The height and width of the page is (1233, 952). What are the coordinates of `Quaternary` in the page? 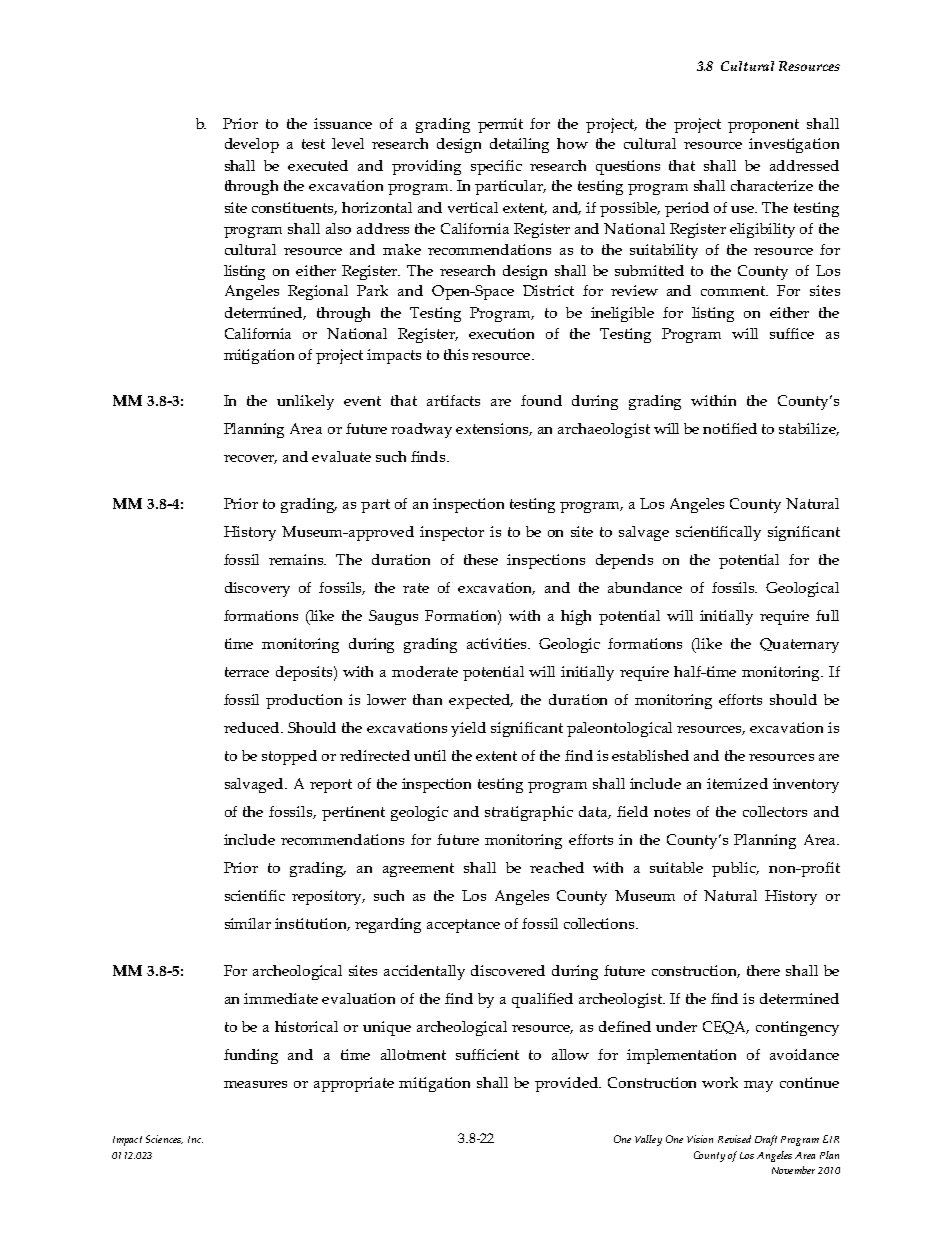 It's located at (799, 645).
